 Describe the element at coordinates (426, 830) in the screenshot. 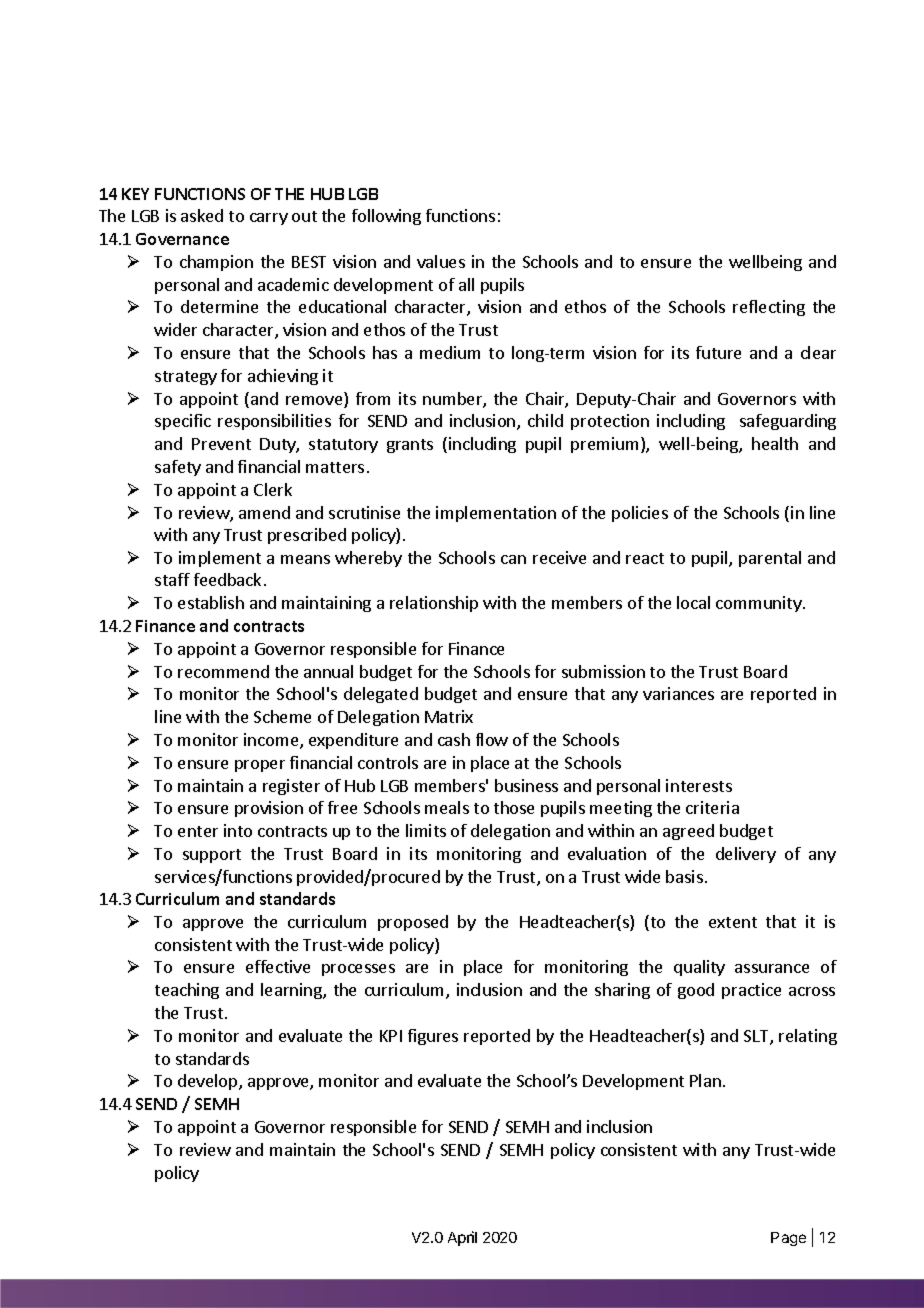

I see `limits` at that location.
